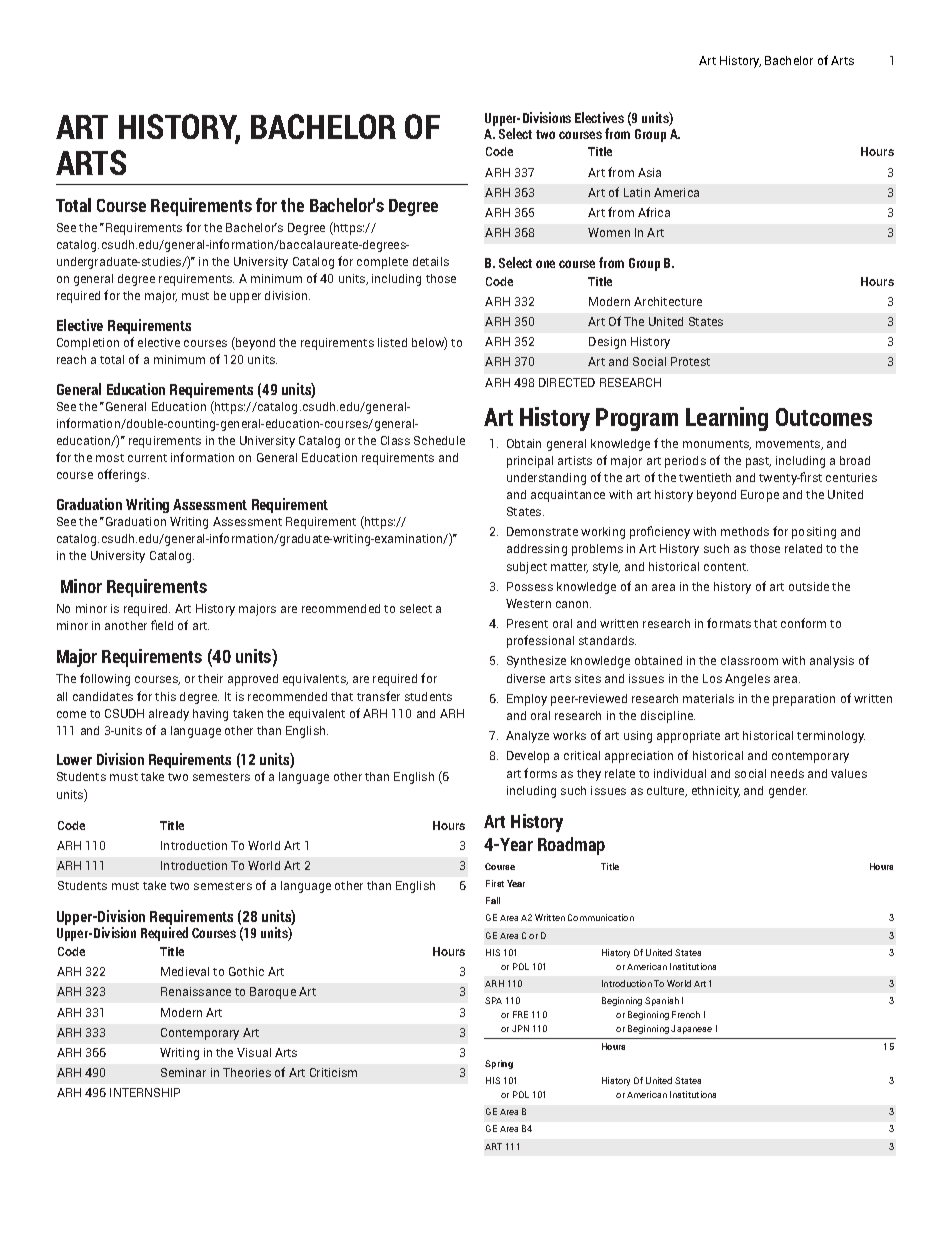 This screenshot has width=952, height=1233. What do you see at coordinates (527, 623) in the screenshot?
I see `Present` at bounding box center [527, 623].
